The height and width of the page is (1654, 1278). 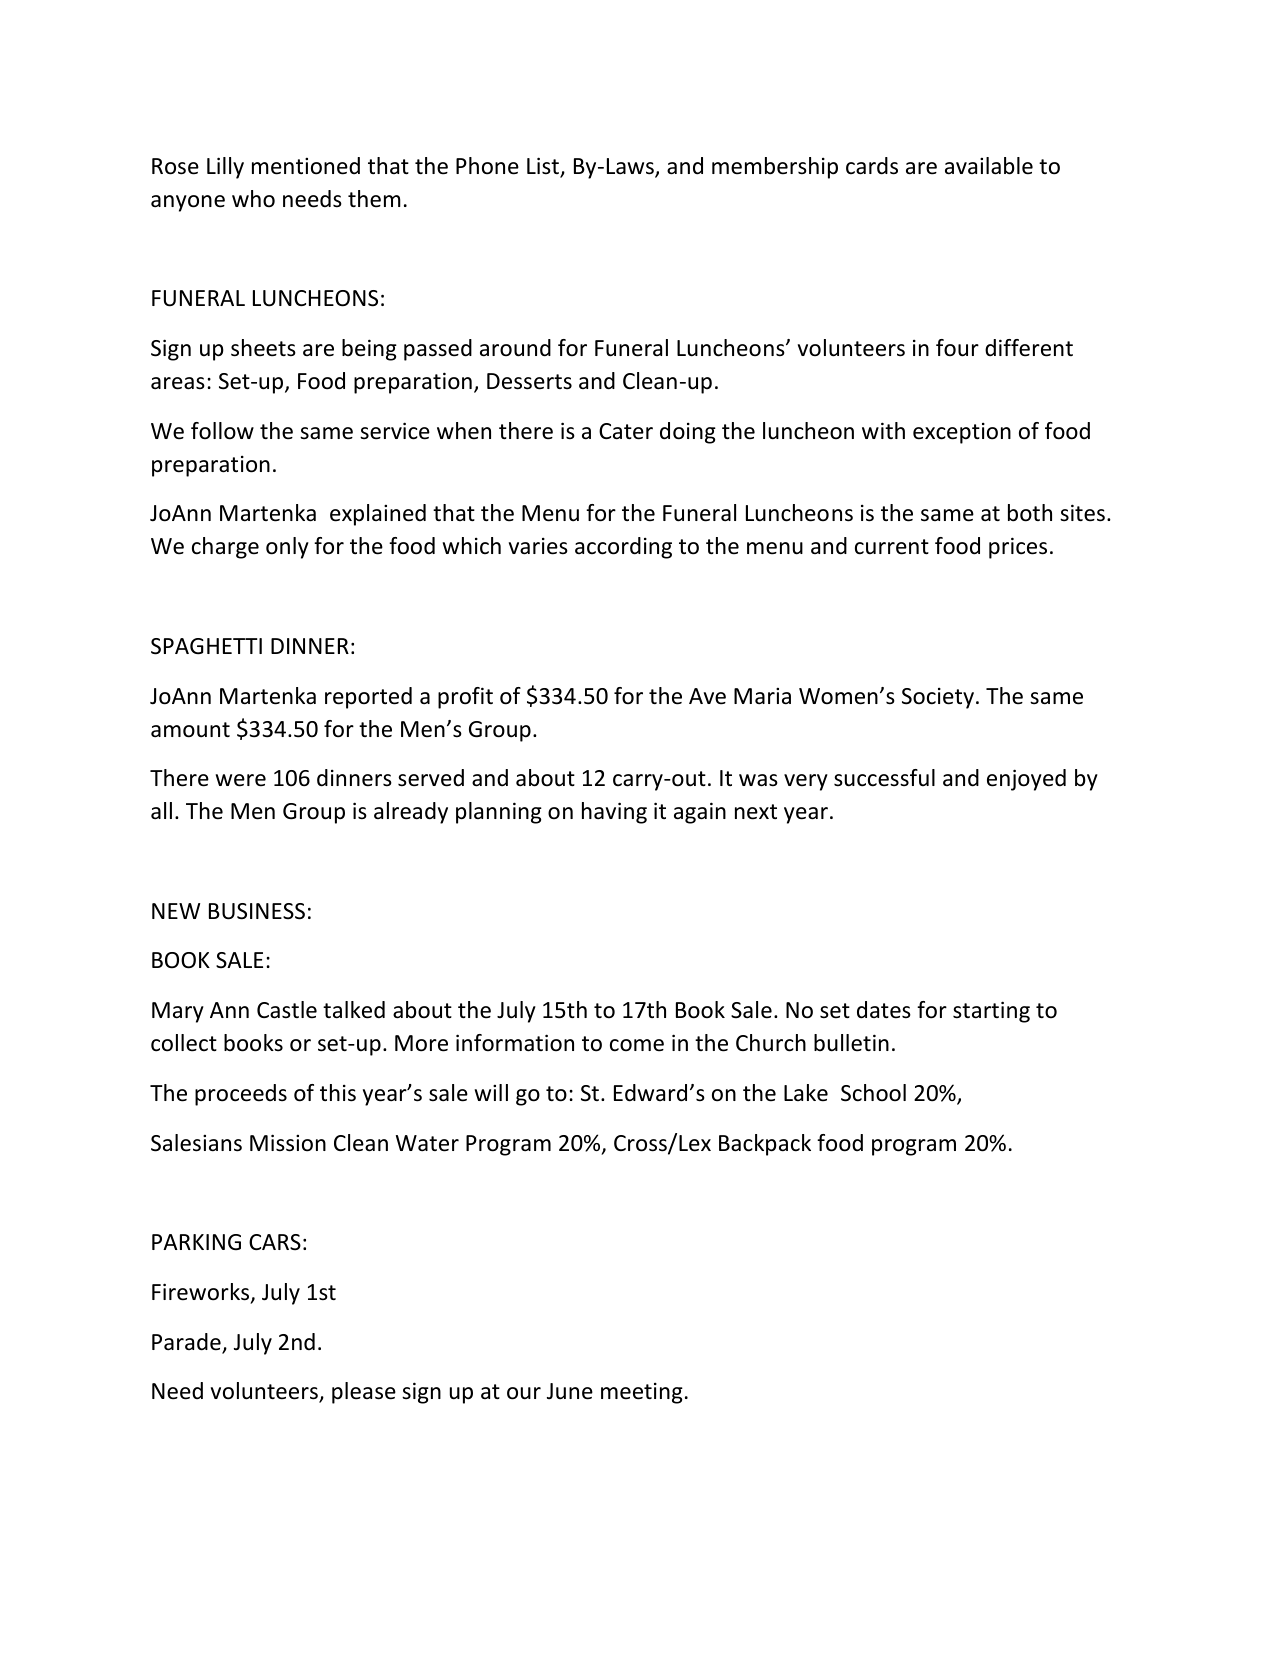 I want to click on List, so click(x=544, y=167).
